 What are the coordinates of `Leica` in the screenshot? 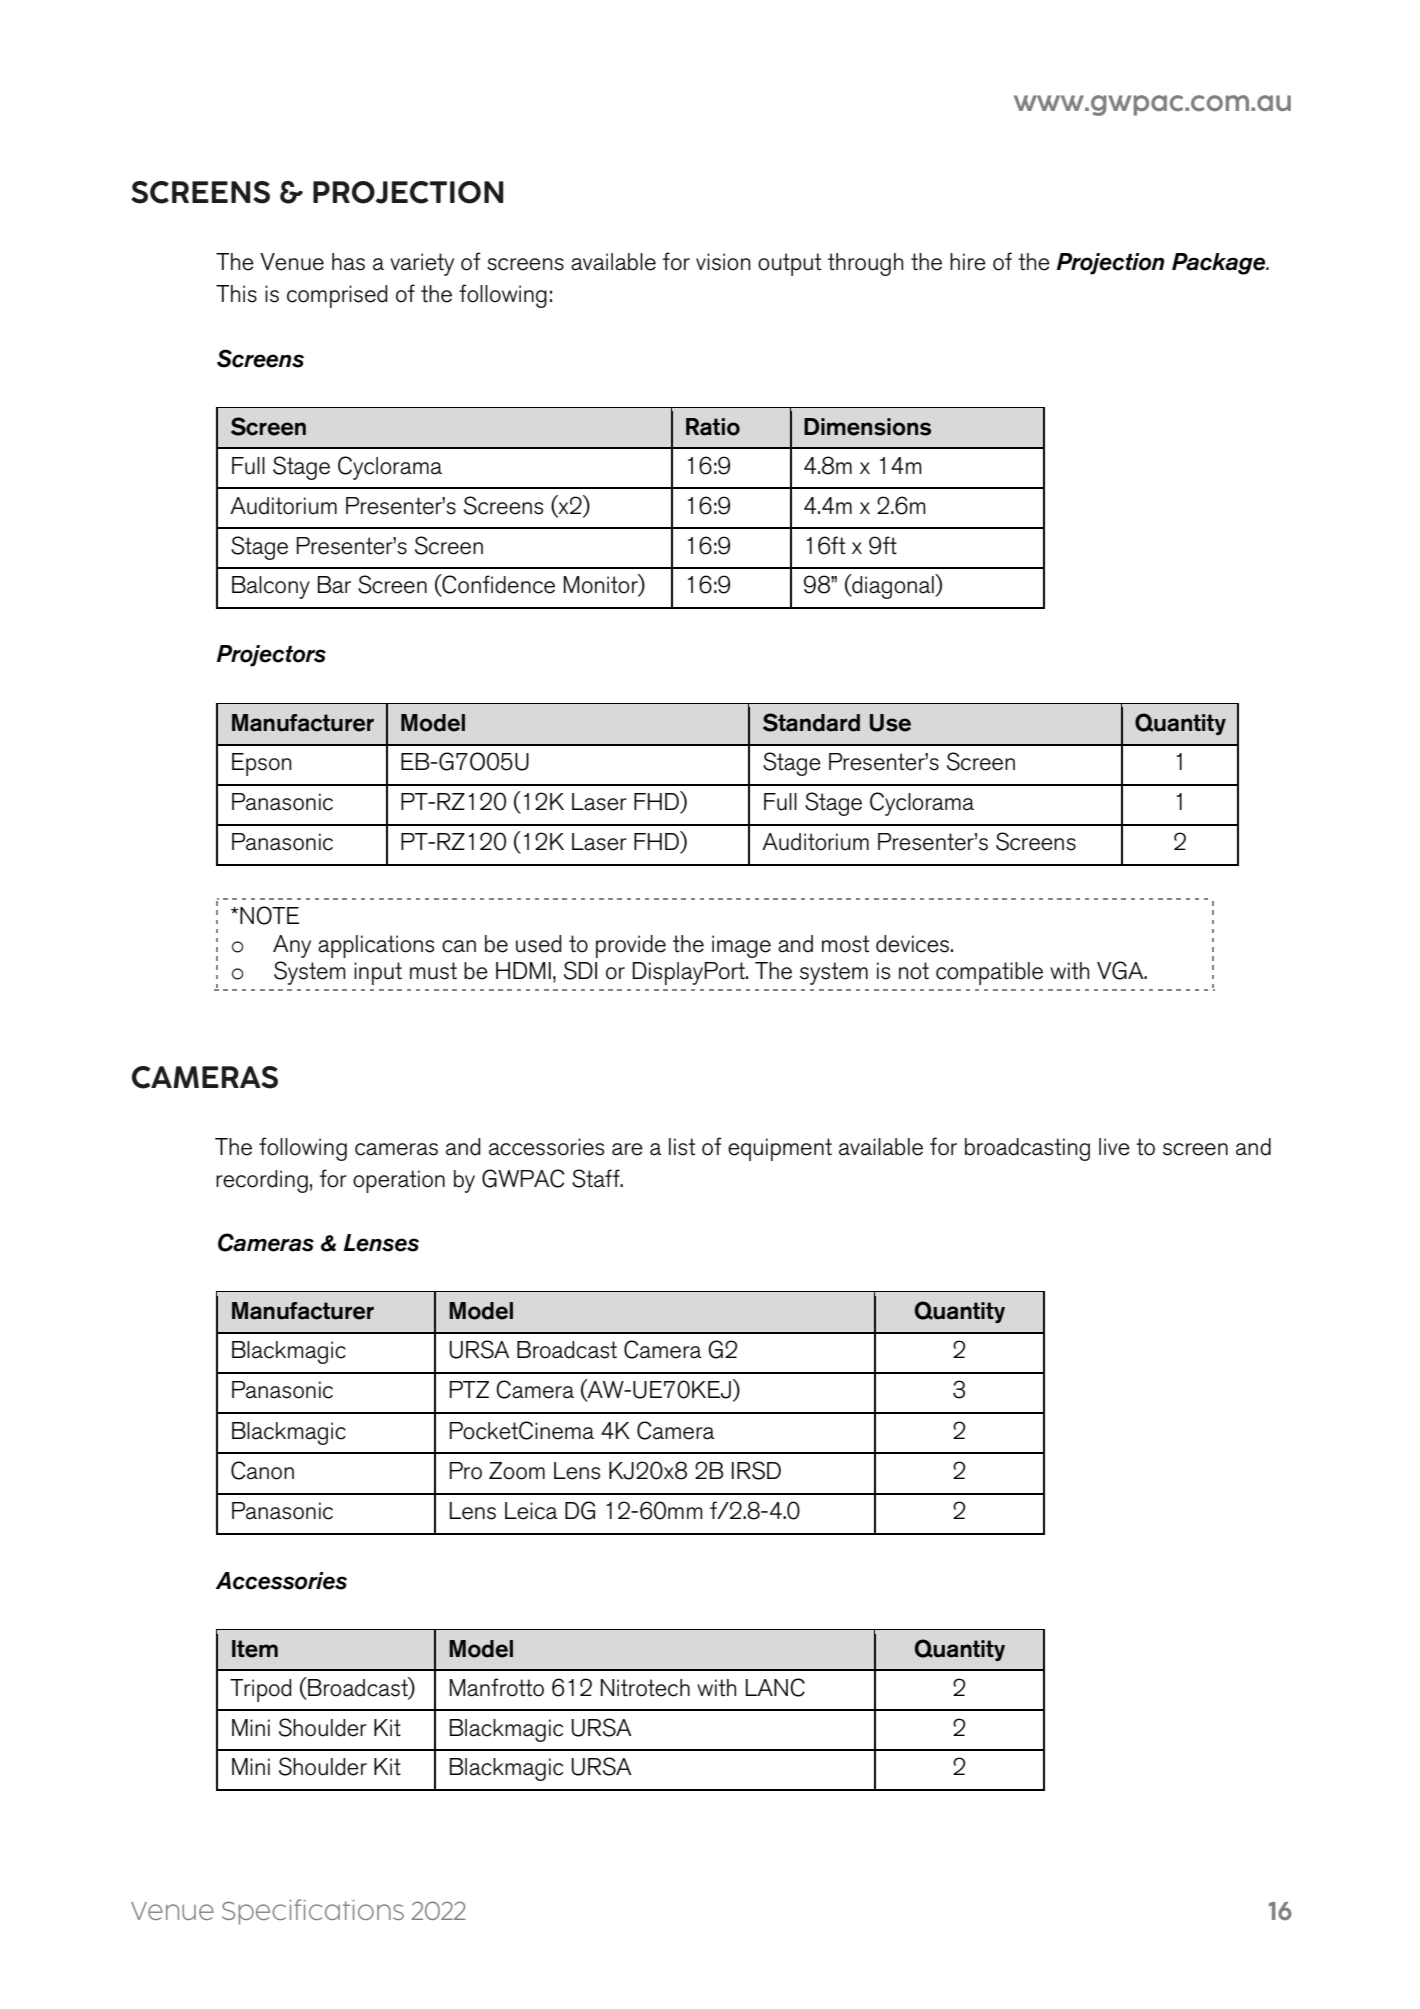 It's located at (531, 1511).
